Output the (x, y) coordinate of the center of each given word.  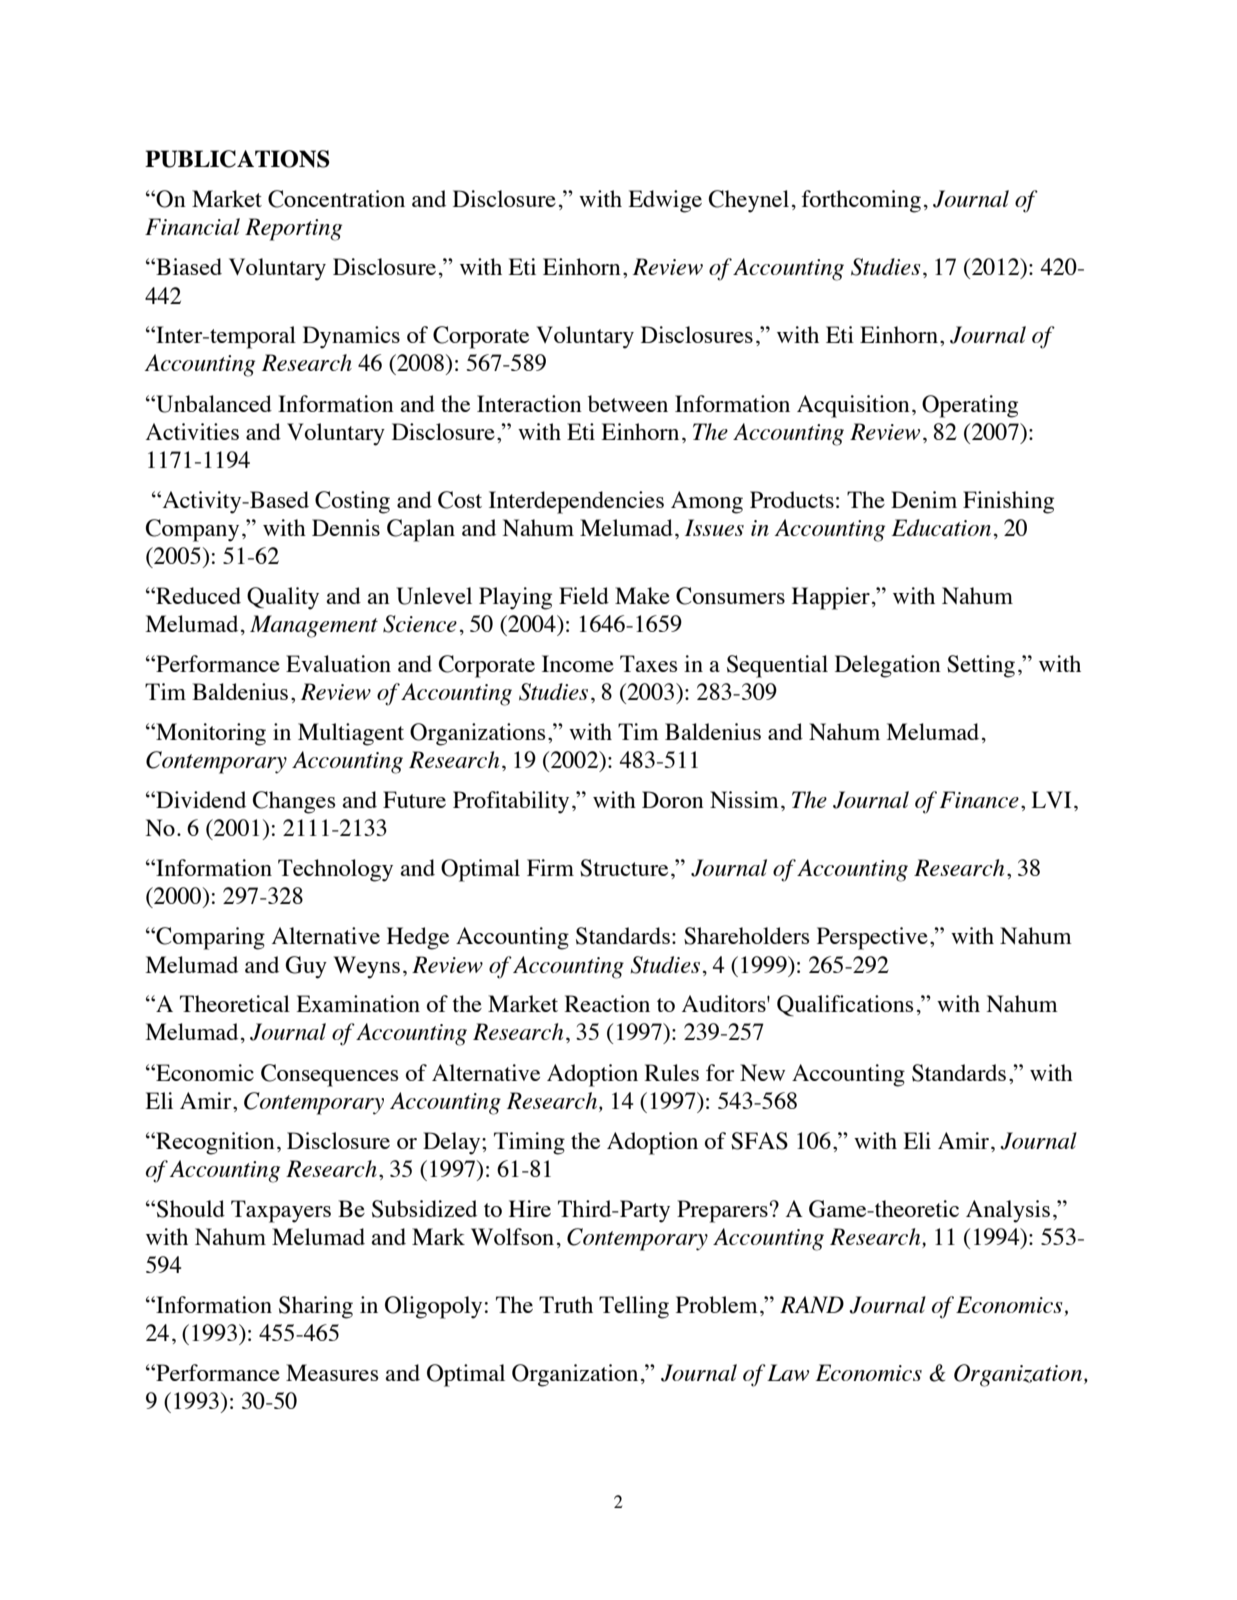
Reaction (607, 1003)
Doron (673, 799)
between (628, 403)
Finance (979, 799)
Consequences (329, 1075)
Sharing (316, 1307)
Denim (924, 499)
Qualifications (845, 1006)
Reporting (293, 229)
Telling (634, 1307)
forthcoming (861, 201)
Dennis (346, 527)
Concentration (336, 199)
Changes (294, 802)
